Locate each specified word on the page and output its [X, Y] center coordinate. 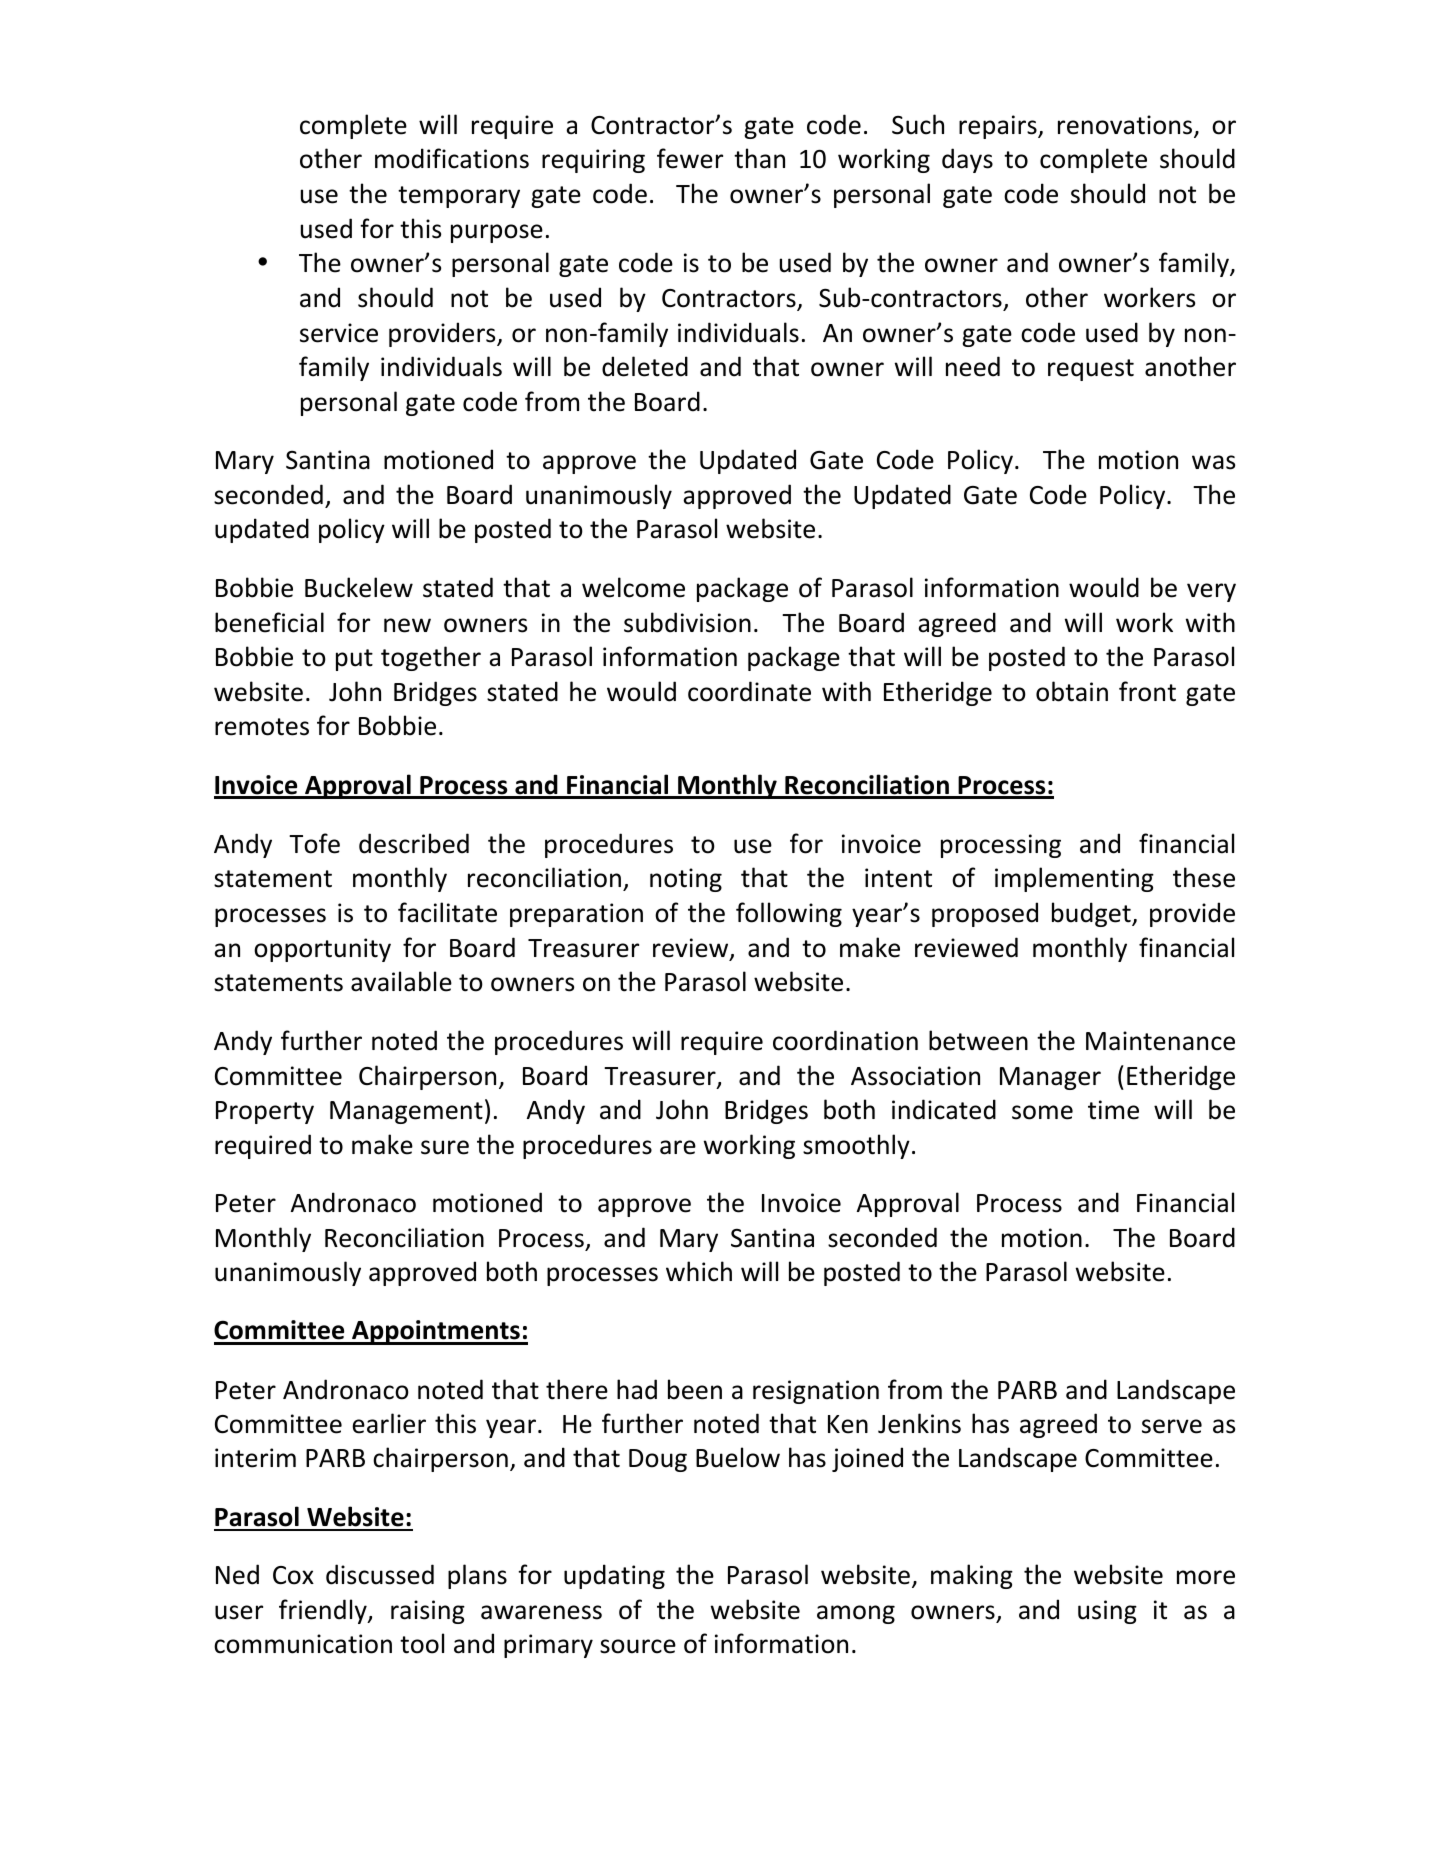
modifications [452, 158]
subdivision [687, 622]
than [759, 158]
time [1113, 1110]
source [638, 1646]
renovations [1126, 126]
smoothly [856, 1146]
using [1107, 1612]
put [354, 660]
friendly [324, 1611]
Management [406, 1112]
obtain [1072, 691]
